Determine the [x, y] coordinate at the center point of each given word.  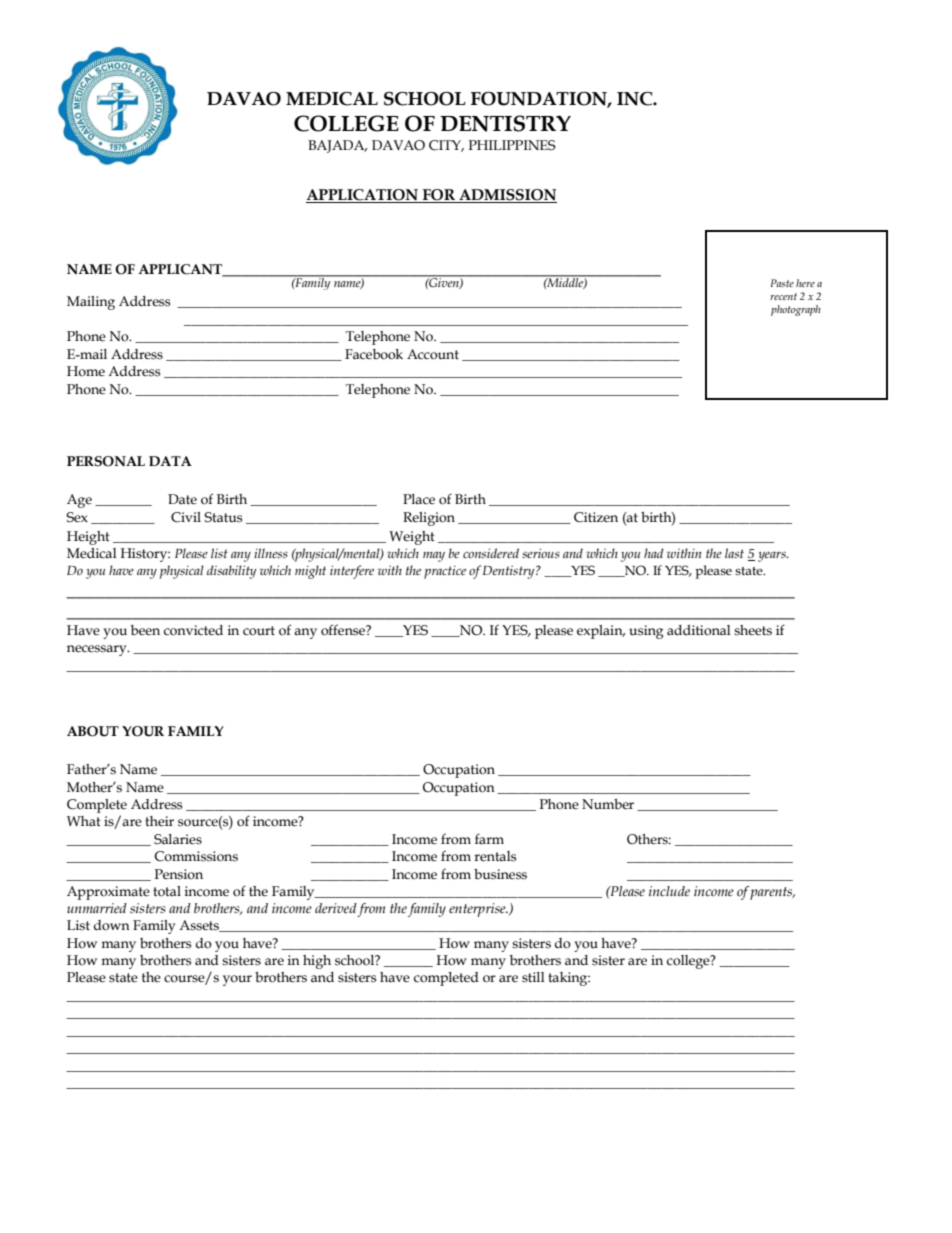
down [112, 925]
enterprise [478, 910]
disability [231, 572]
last [734, 553]
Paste [782, 283]
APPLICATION [363, 196]
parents [772, 893]
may [434, 556]
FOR [438, 196]
